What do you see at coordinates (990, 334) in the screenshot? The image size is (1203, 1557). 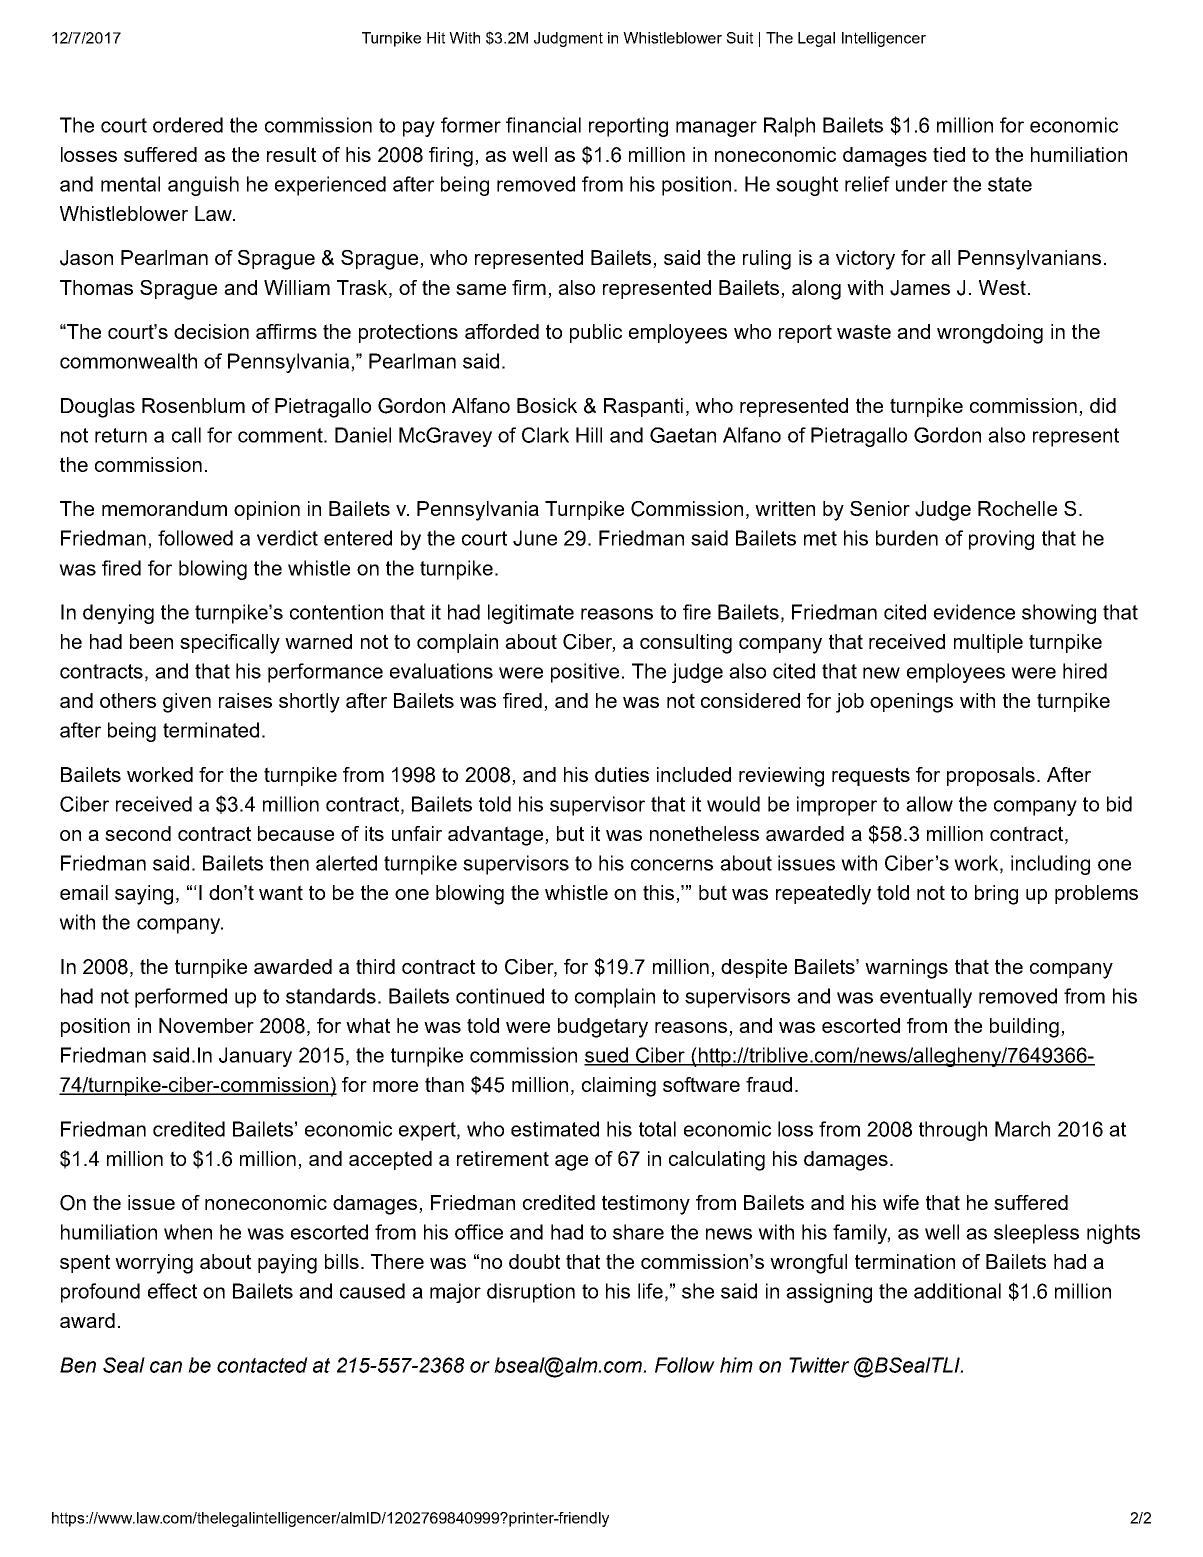 I see `wrongdoing` at bounding box center [990, 334].
